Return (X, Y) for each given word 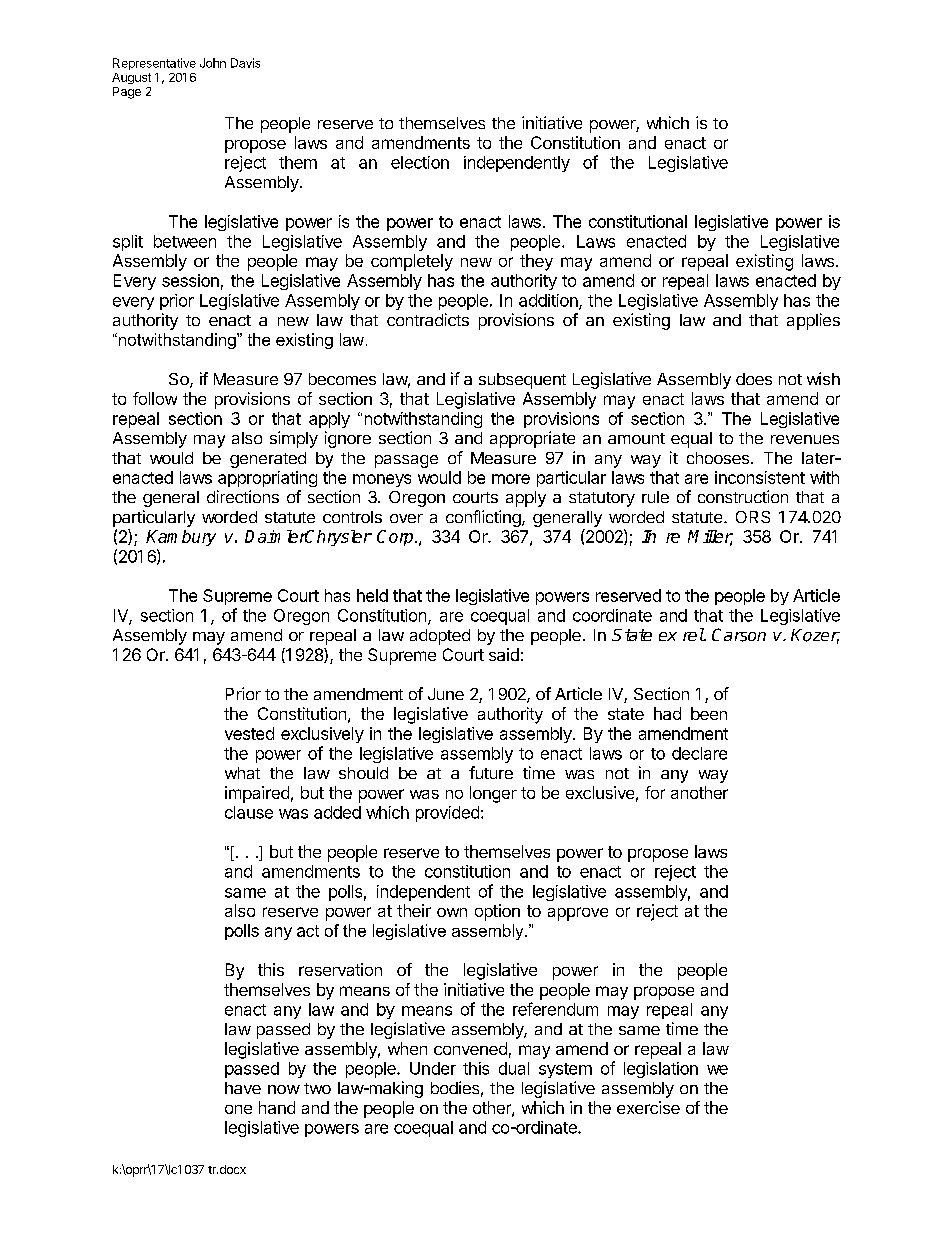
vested (249, 733)
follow (155, 398)
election (420, 162)
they (536, 262)
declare (699, 753)
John (213, 63)
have (243, 1088)
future (491, 772)
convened (470, 1048)
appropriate (532, 439)
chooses (718, 458)
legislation (661, 1070)
